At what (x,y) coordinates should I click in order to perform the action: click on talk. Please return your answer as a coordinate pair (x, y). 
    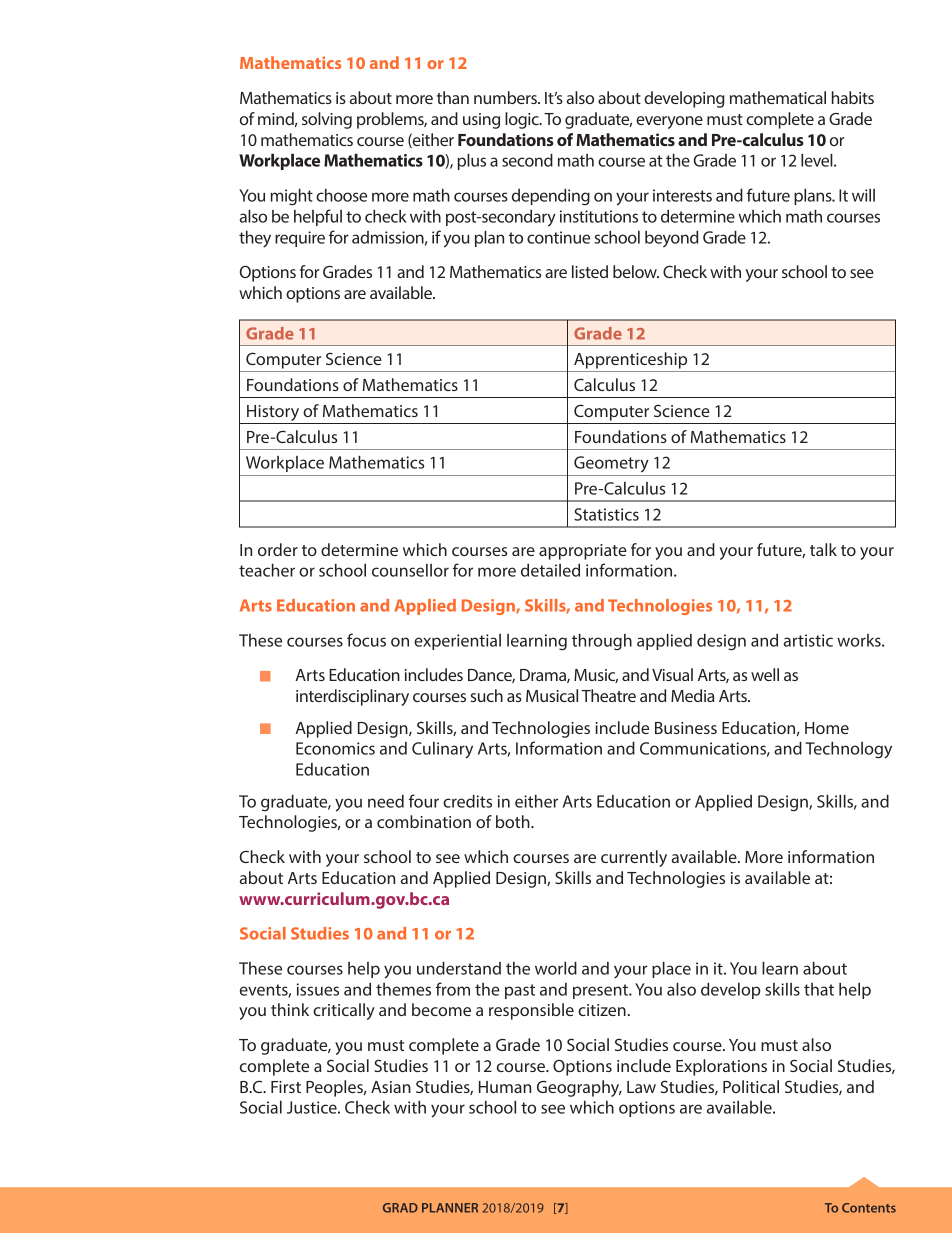
    Looking at the image, I should click on (823, 549).
